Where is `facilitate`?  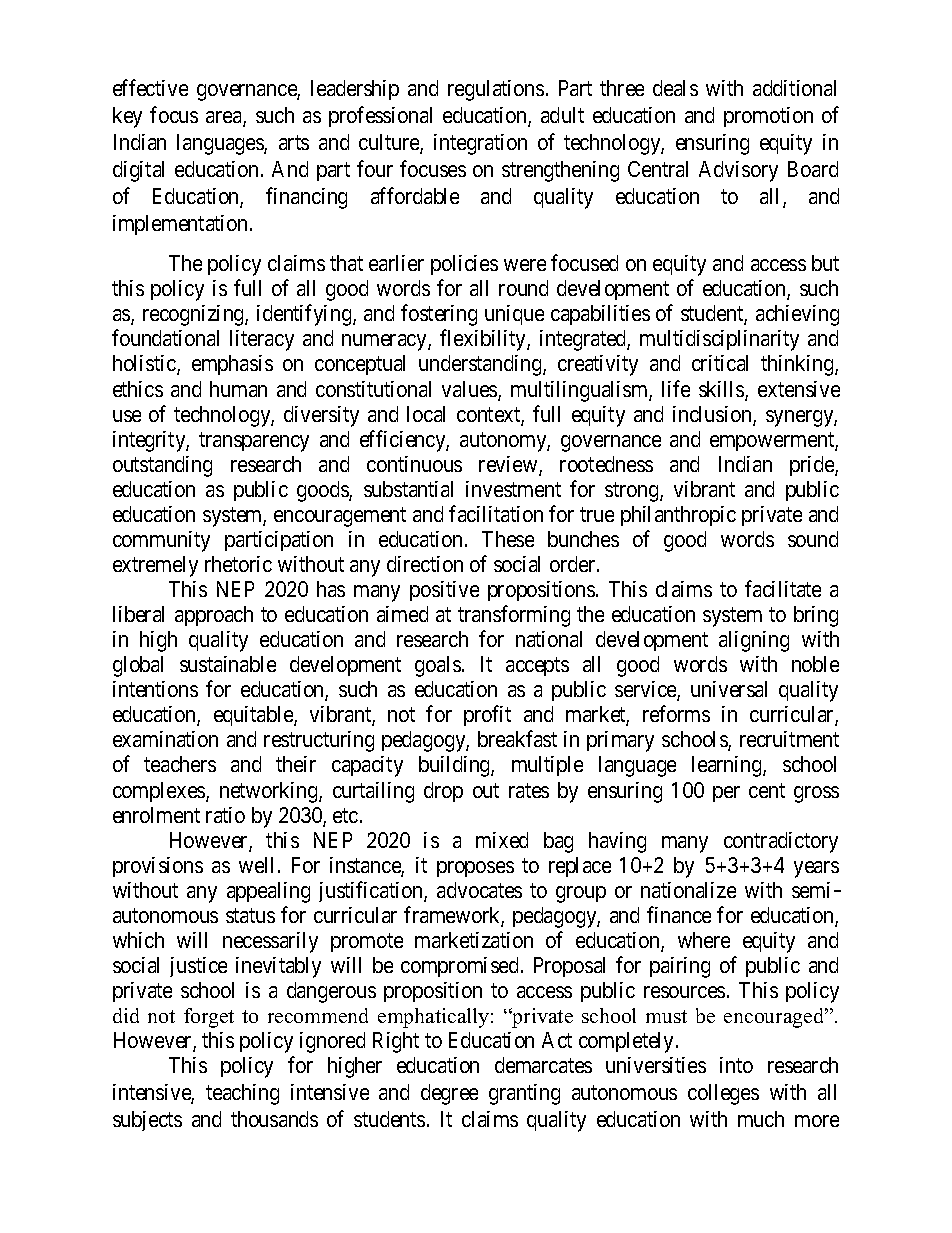 facilitate is located at coordinates (783, 588).
